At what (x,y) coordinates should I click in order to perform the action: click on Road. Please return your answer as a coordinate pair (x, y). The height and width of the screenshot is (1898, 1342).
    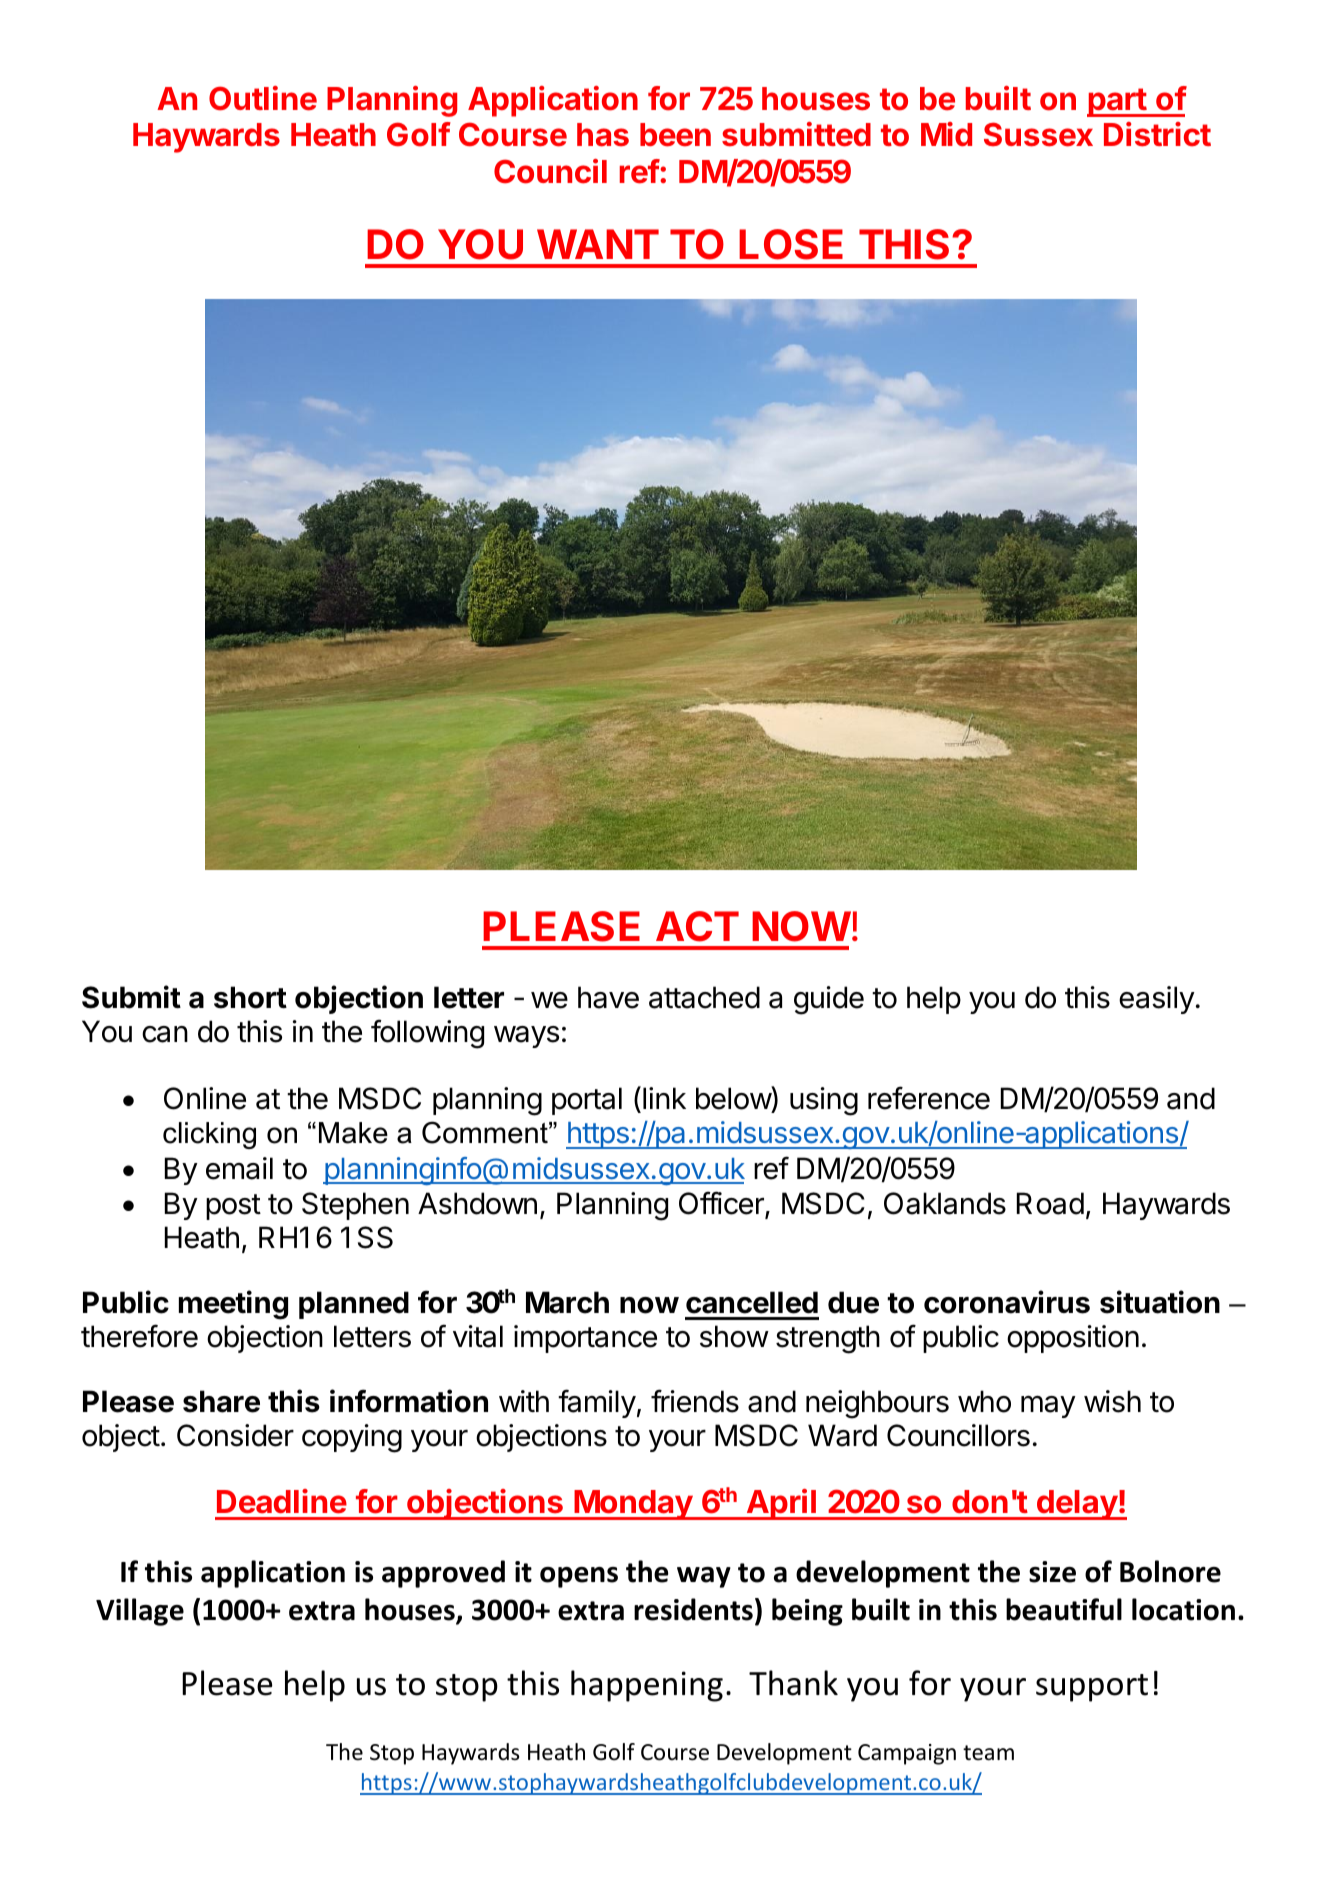
    Looking at the image, I should click on (1050, 1203).
